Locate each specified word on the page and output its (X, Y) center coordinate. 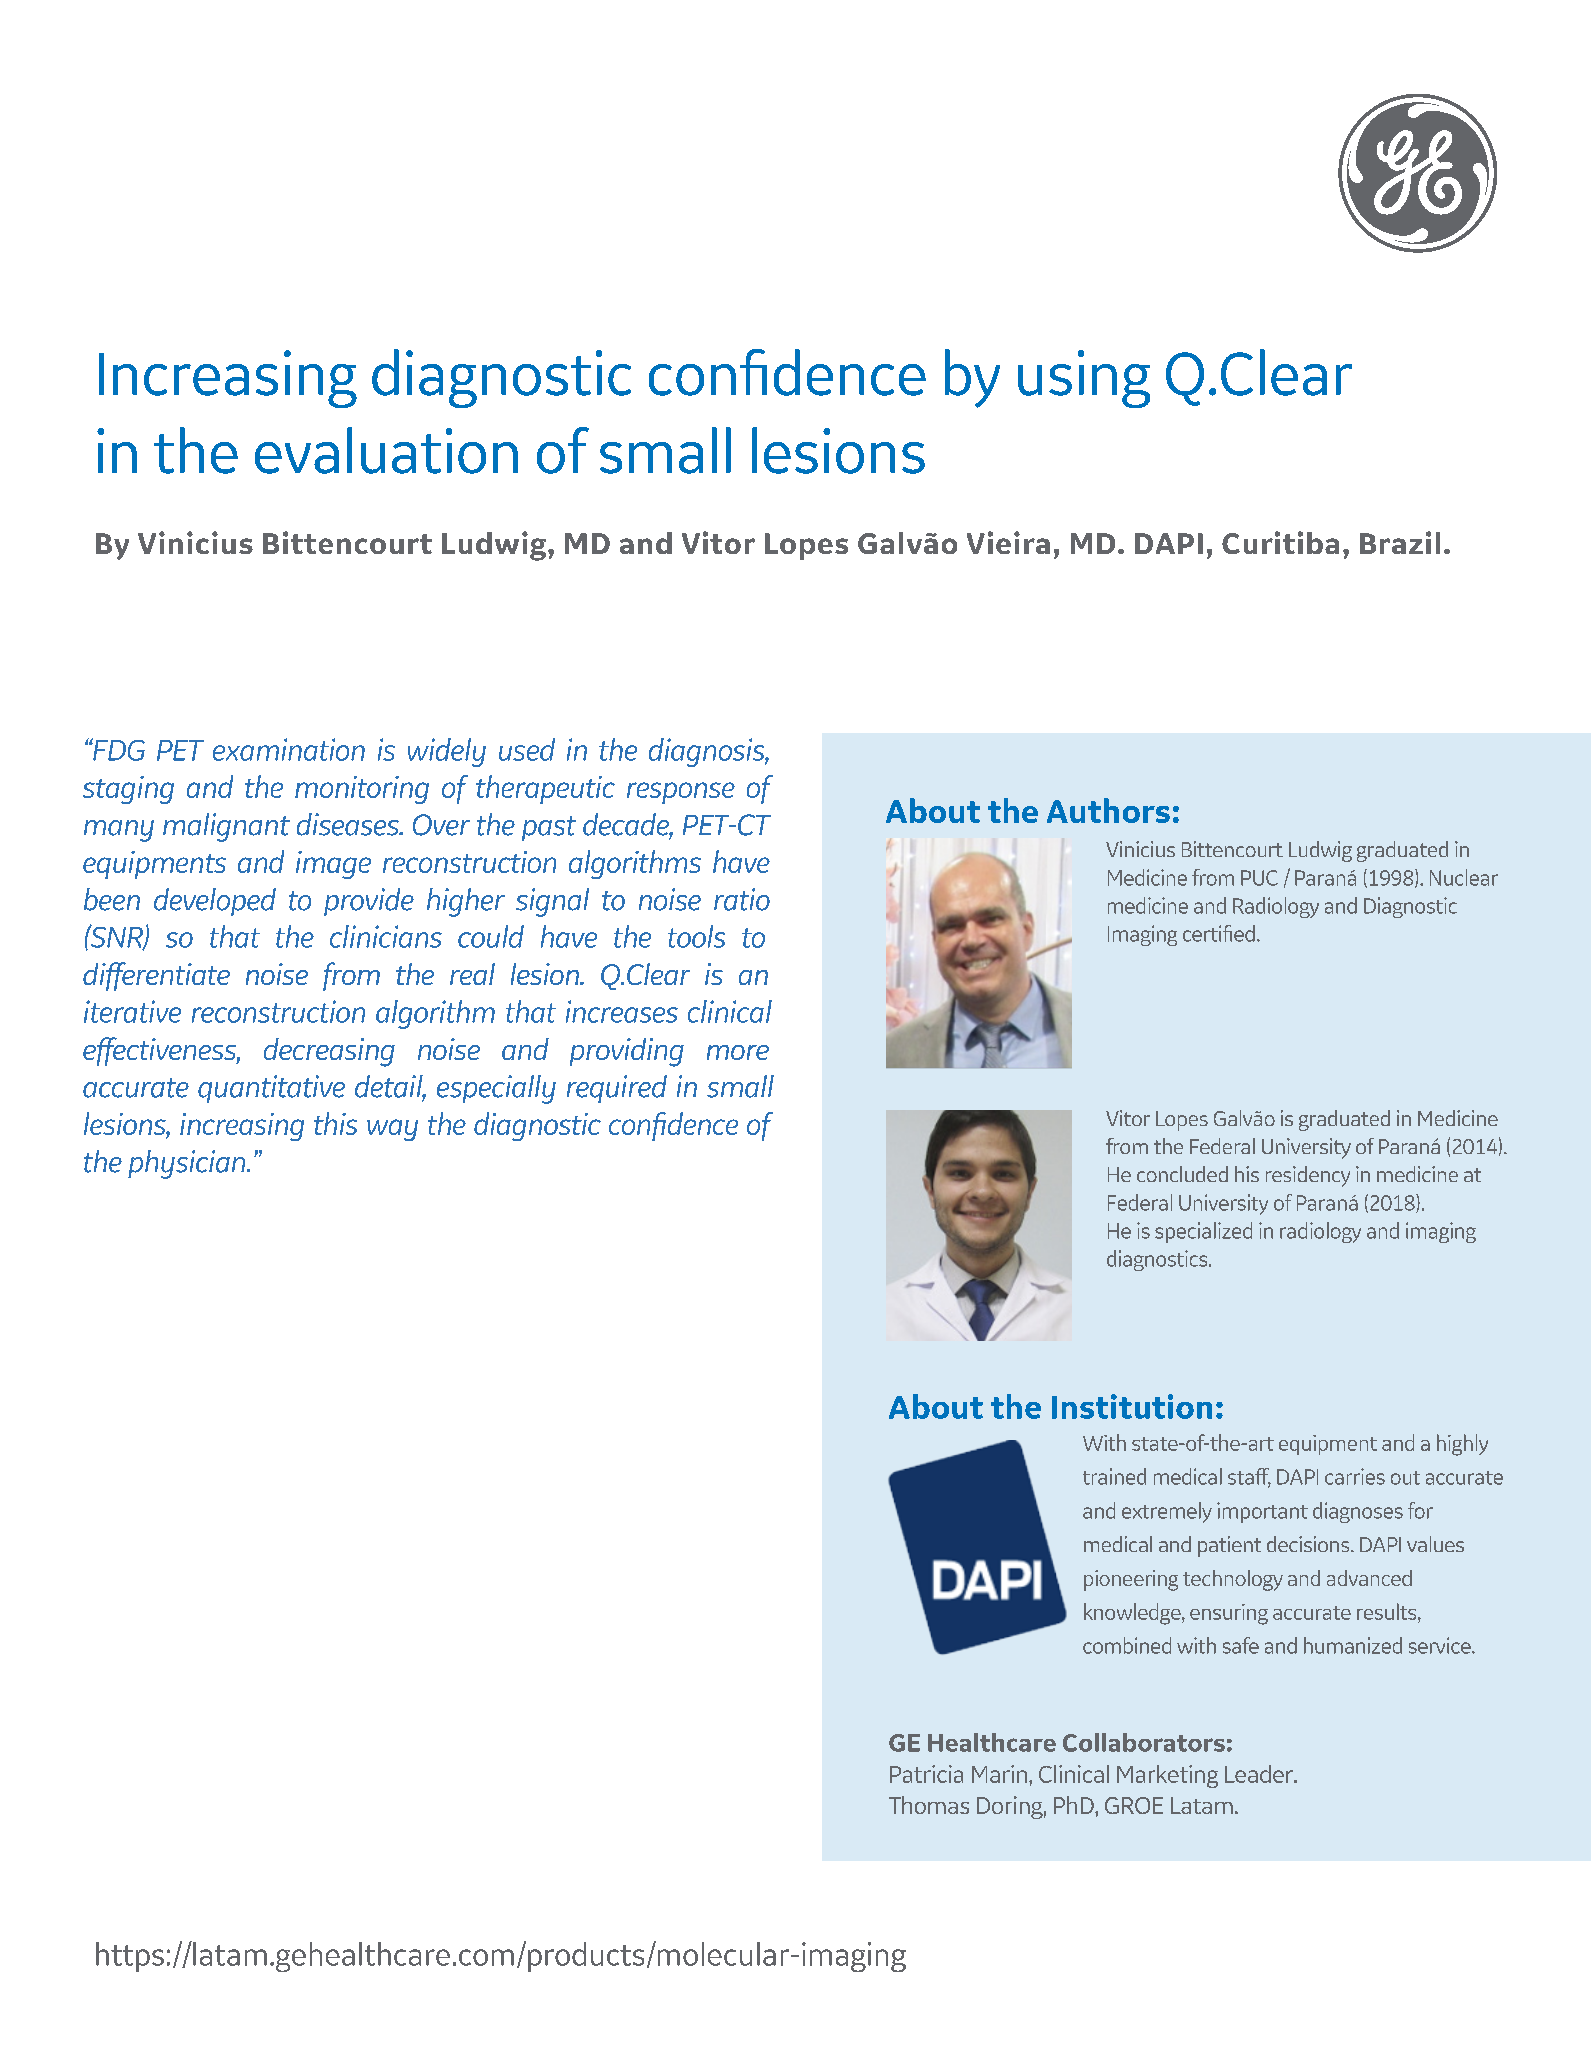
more (738, 1052)
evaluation (386, 450)
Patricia (926, 1774)
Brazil (1400, 542)
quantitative (271, 1089)
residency (1308, 1176)
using (1084, 379)
